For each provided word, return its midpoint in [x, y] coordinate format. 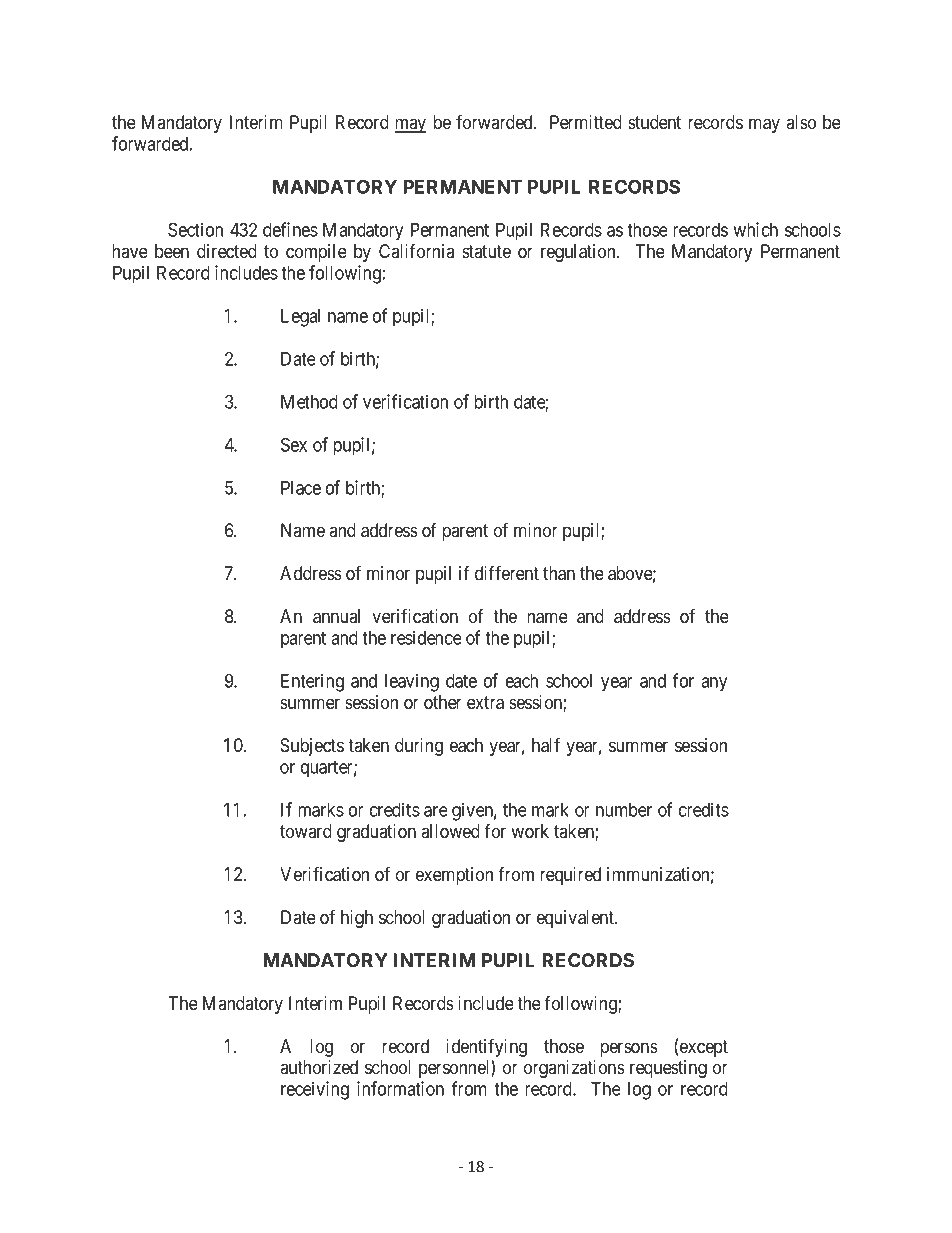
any [714, 684]
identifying [486, 1049]
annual [336, 616]
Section [195, 229]
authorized [319, 1067]
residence [426, 637]
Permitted [586, 122]
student [654, 122]
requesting [668, 1069]
